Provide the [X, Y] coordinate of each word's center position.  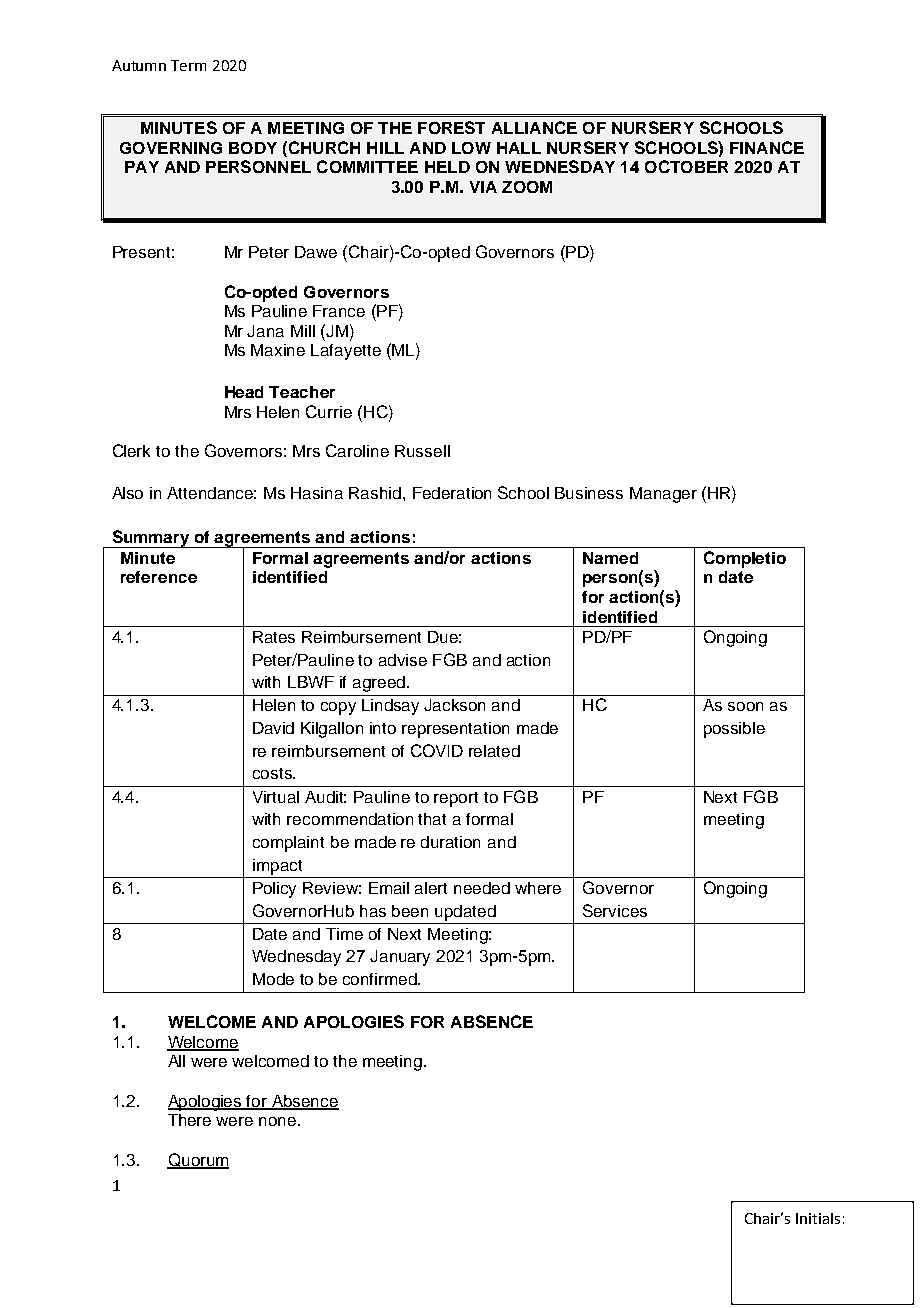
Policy [274, 890]
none [279, 1121]
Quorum [198, 1161]
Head [244, 392]
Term [188, 65]
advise [403, 660]
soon [745, 706]
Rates [274, 637]
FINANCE [767, 147]
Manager [663, 495]
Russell [422, 451]
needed [482, 888]
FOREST [451, 127]
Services [615, 910]
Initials [818, 1218]
